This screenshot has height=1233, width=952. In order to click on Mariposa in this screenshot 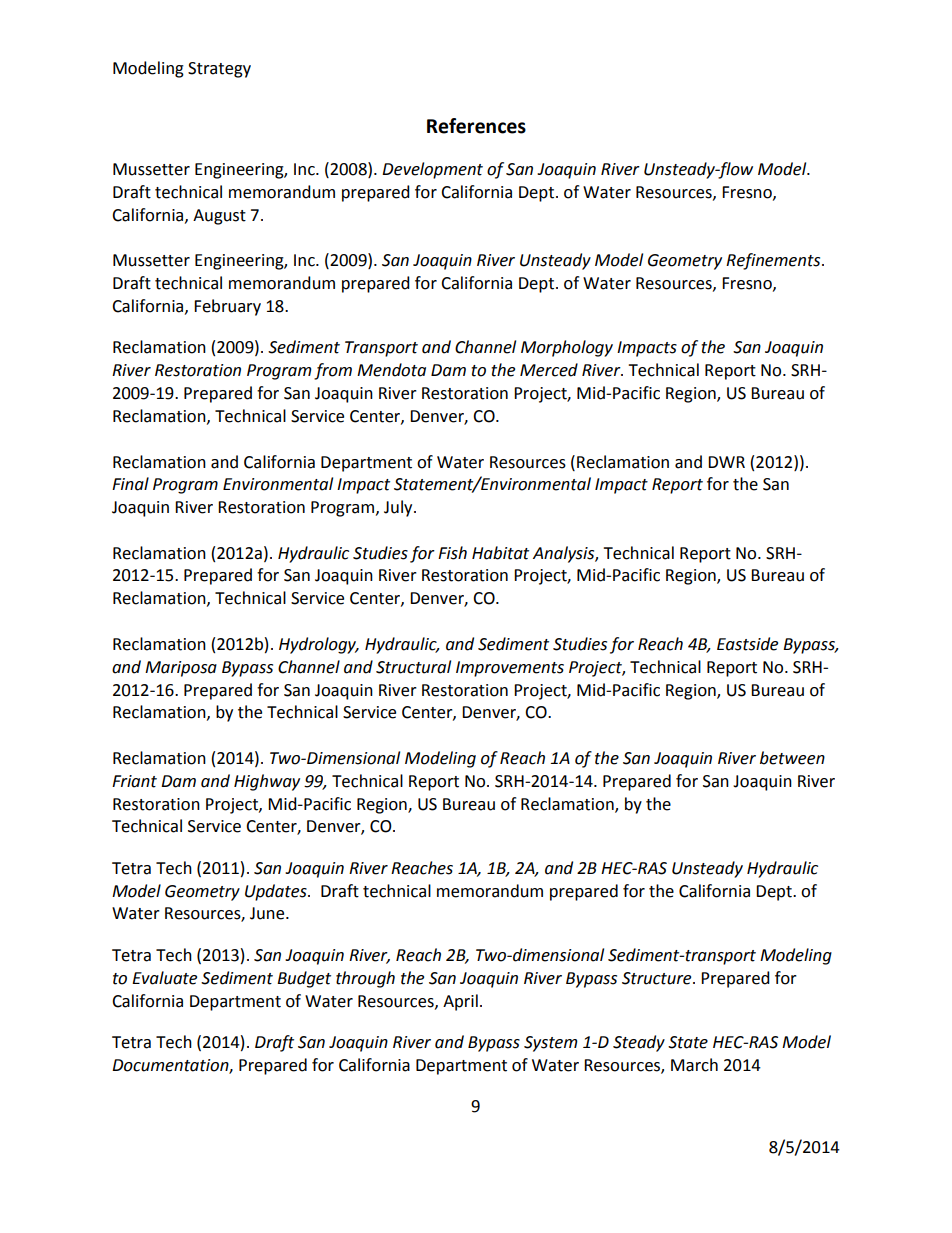, I will do `click(181, 669)`.
